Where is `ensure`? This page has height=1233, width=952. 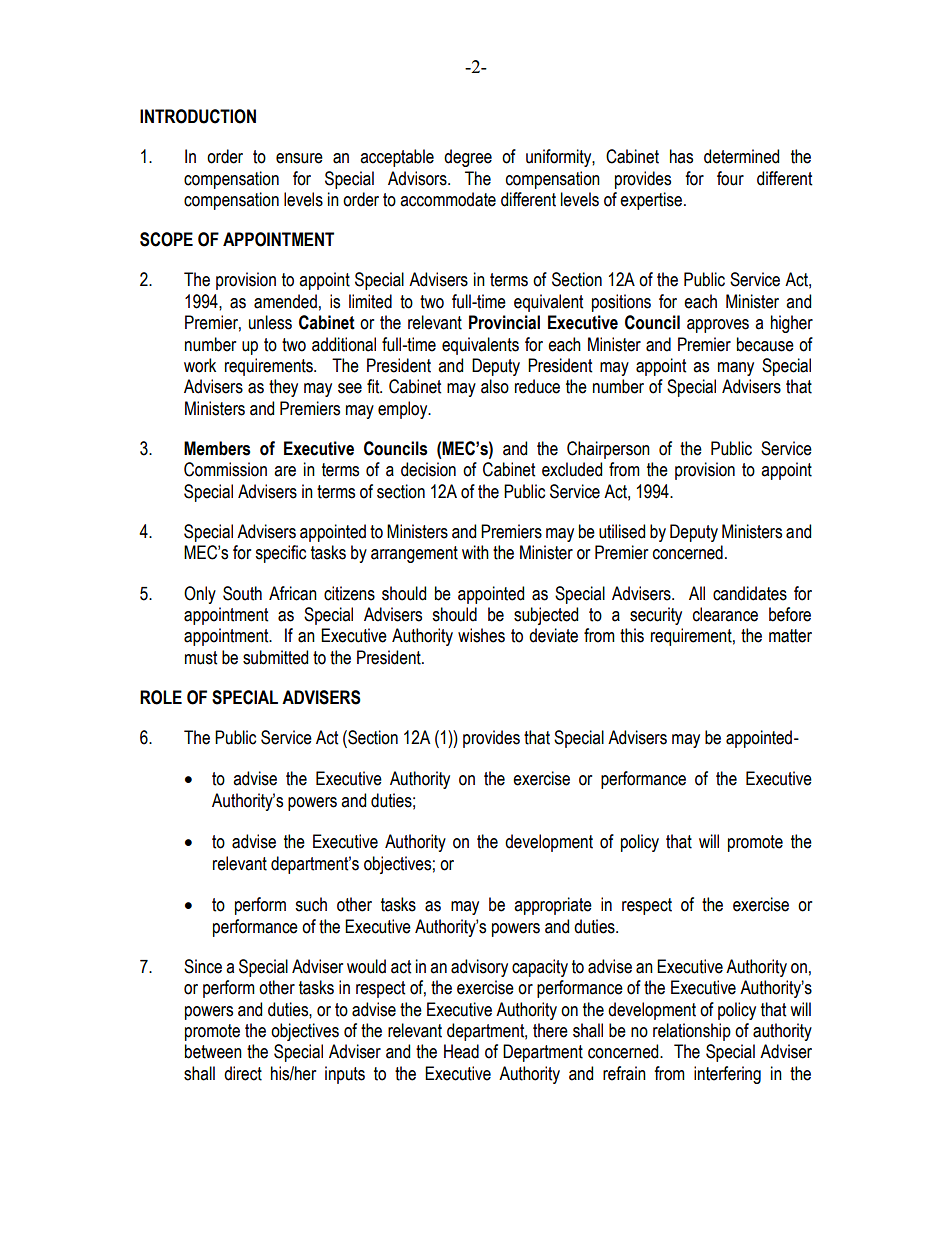 ensure is located at coordinates (299, 158).
